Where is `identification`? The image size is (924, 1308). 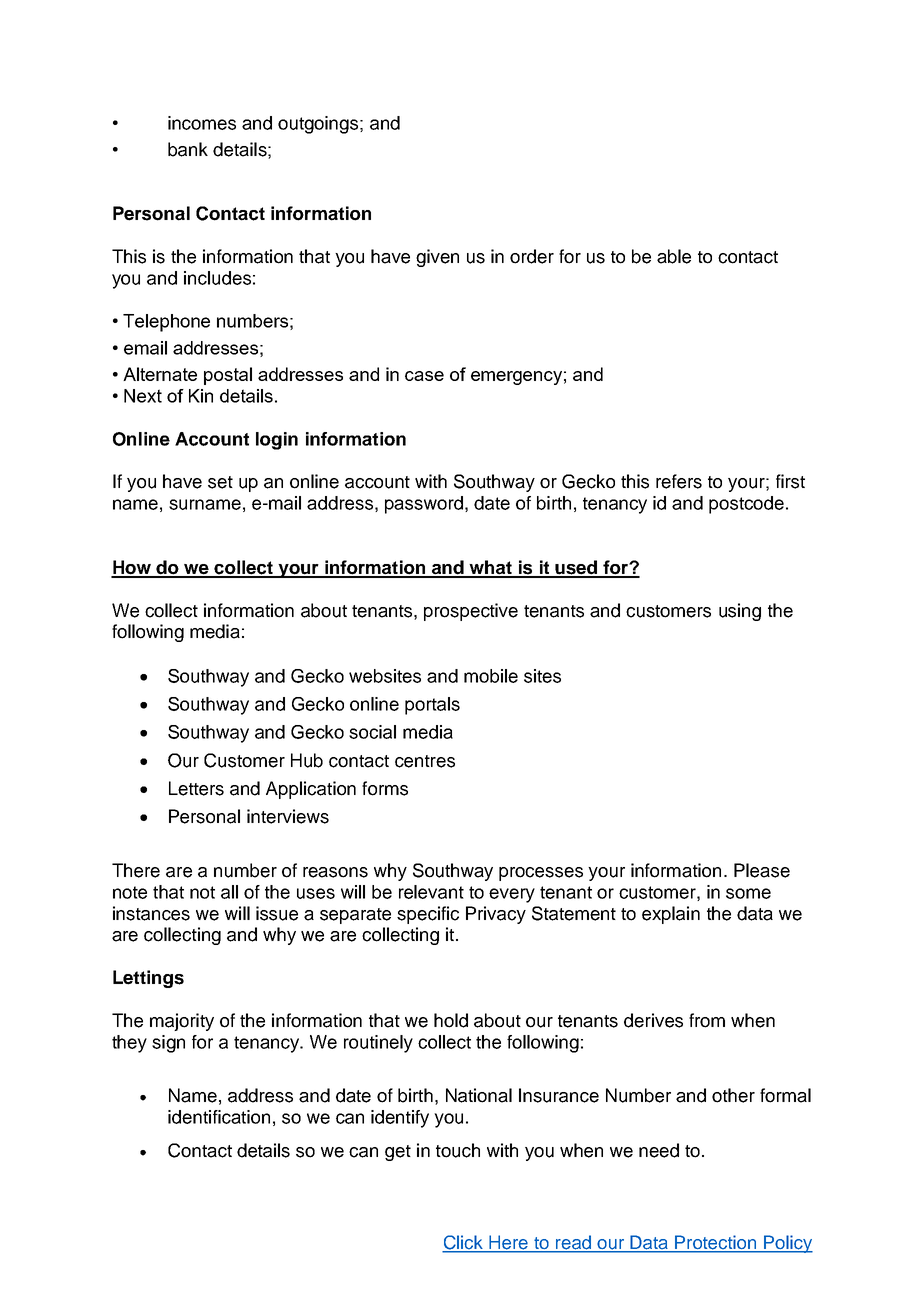
identification is located at coordinates (219, 1117).
